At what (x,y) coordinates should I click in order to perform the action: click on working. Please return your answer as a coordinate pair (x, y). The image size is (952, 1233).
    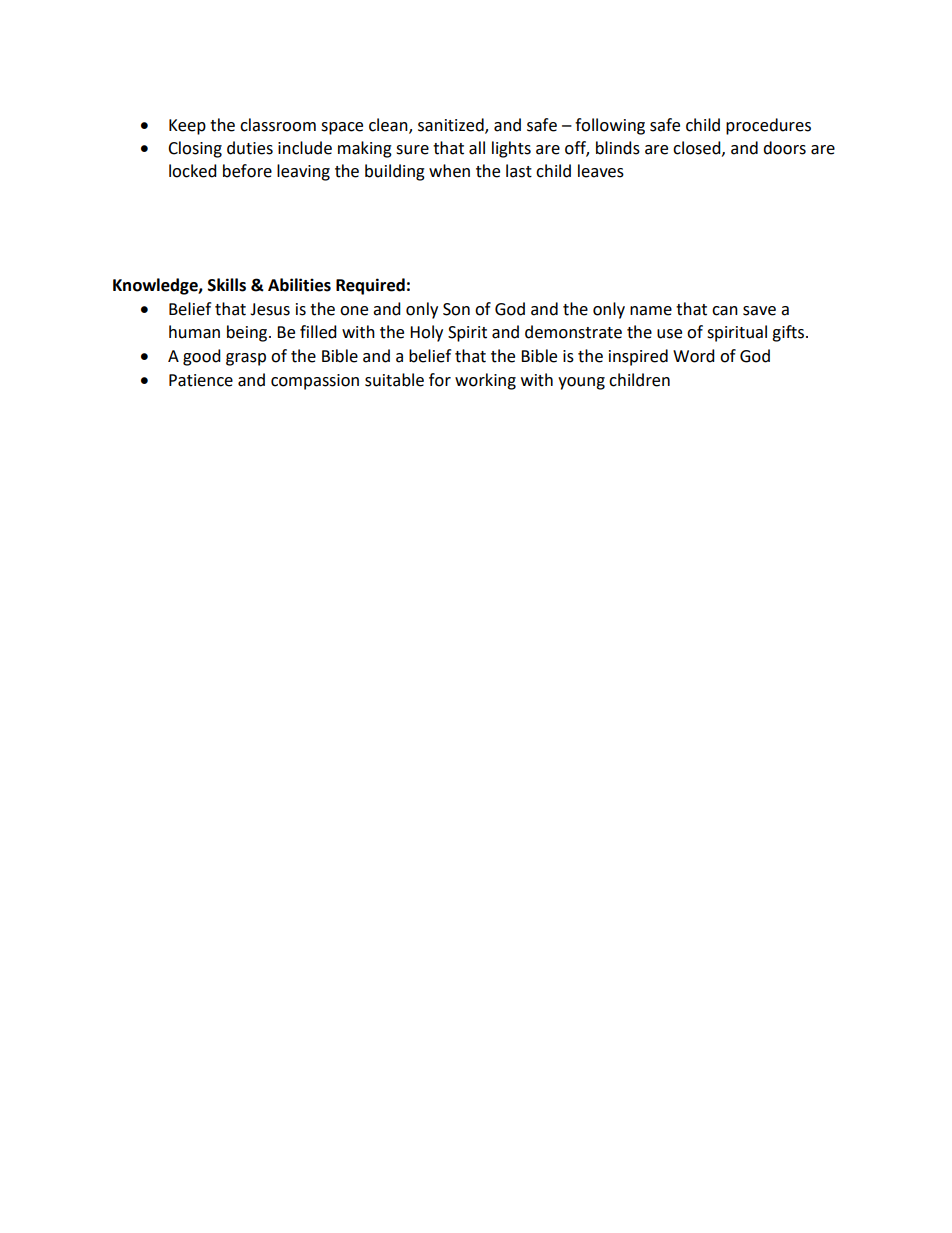
    Looking at the image, I should click on (485, 381).
